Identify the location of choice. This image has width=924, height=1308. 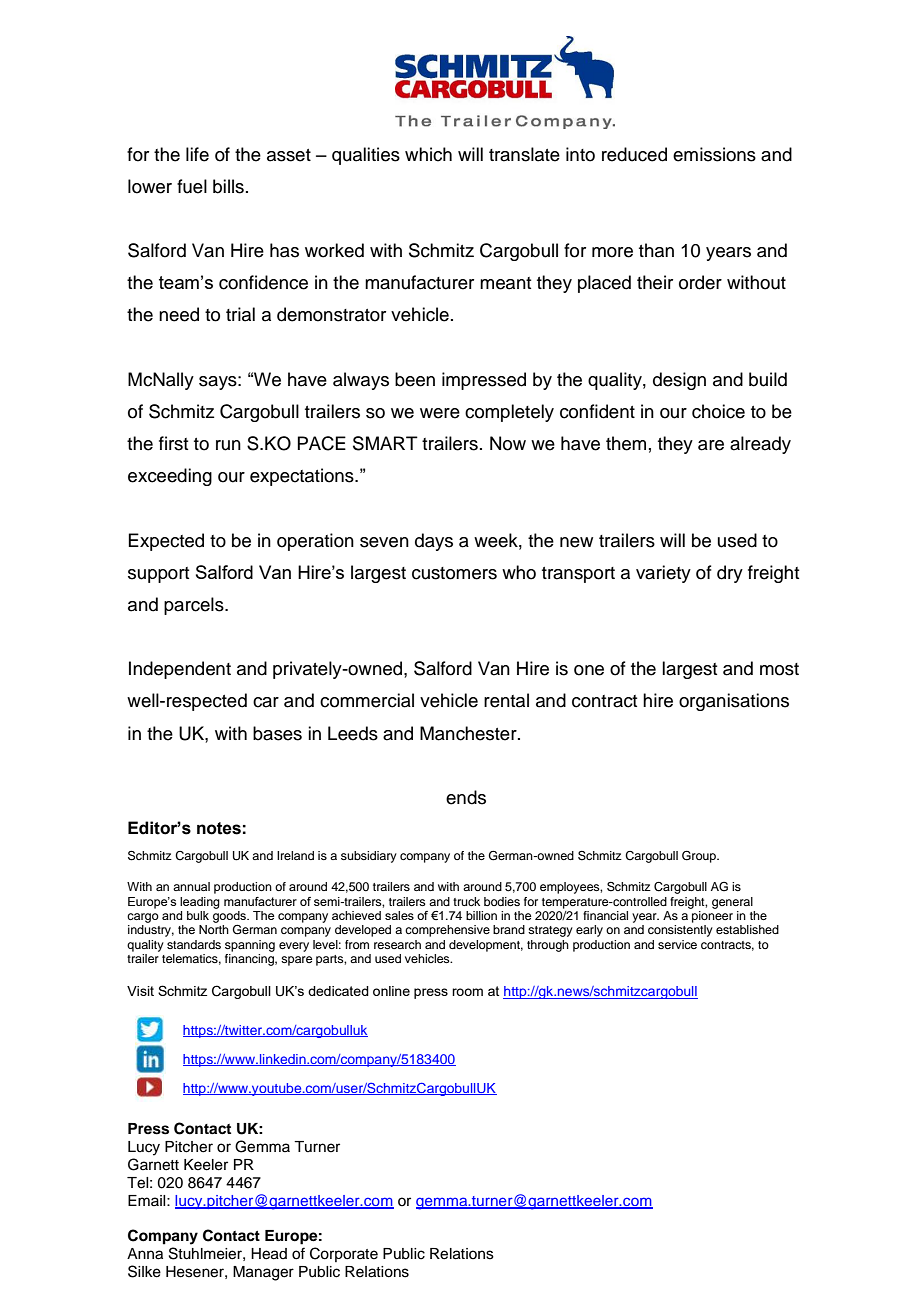
(718, 411).
